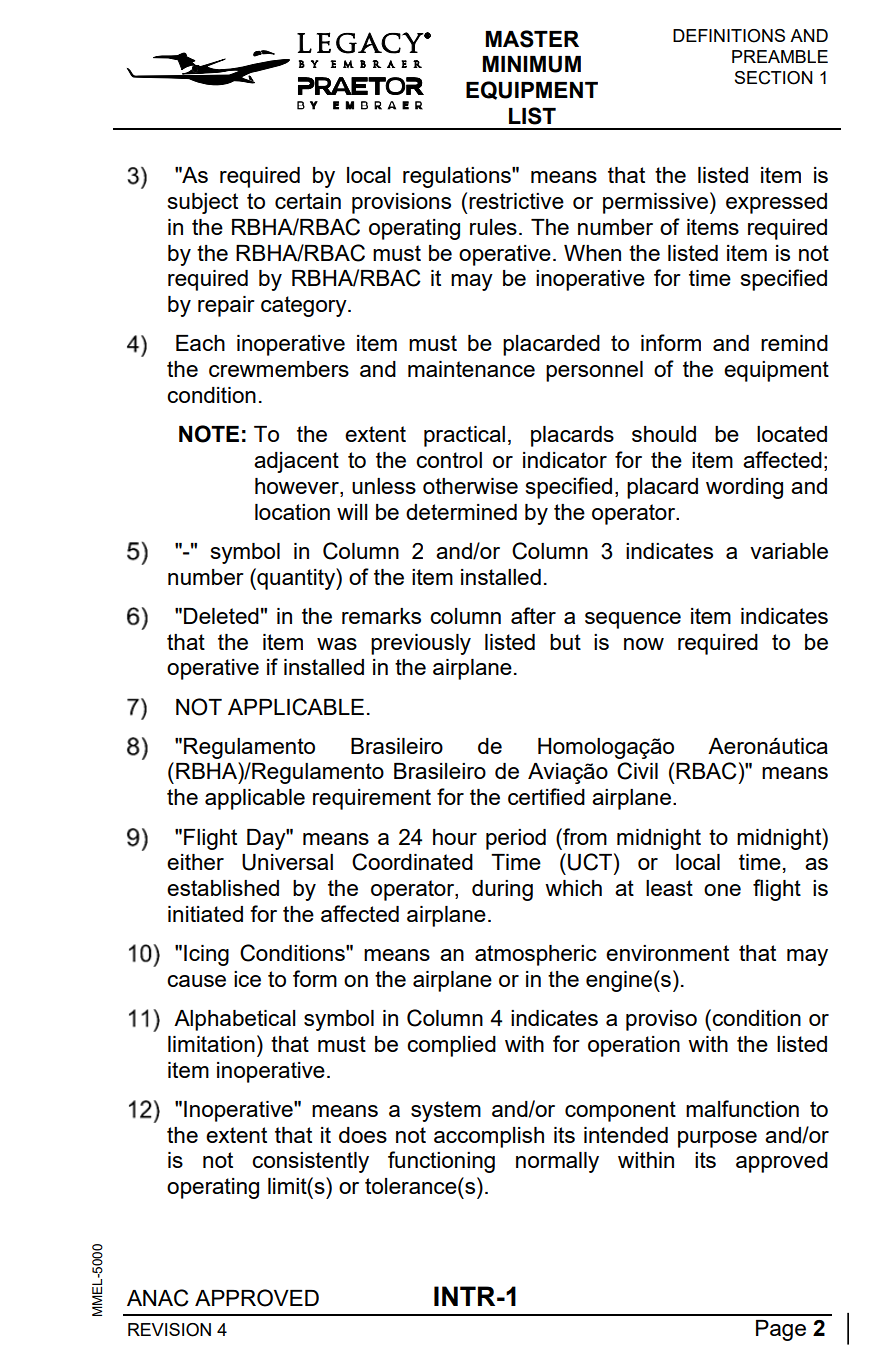 The height and width of the screenshot is (1372, 887). What do you see at coordinates (203, 203) in the screenshot?
I see `subject` at bounding box center [203, 203].
